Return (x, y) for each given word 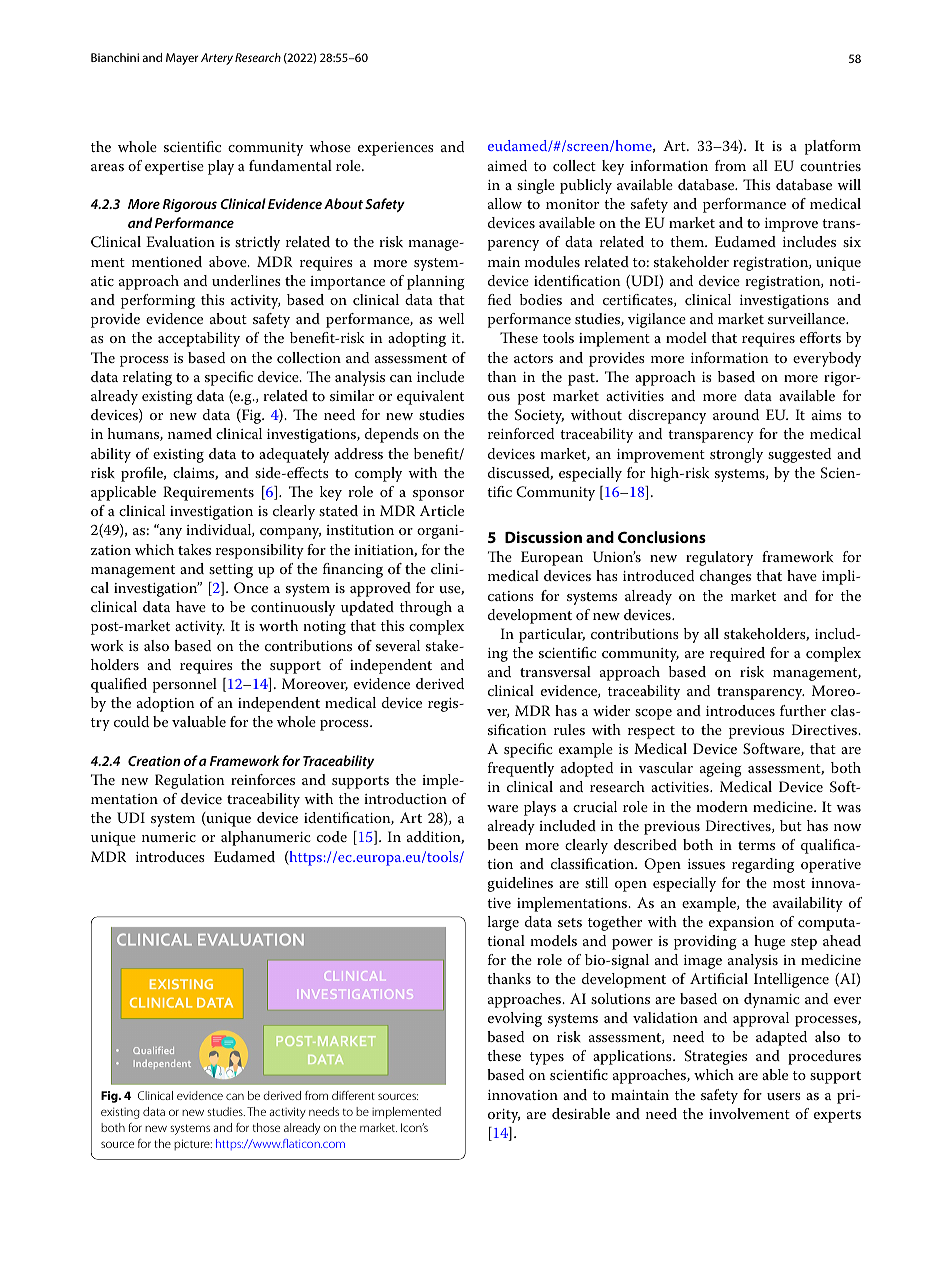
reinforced (521, 433)
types (547, 1058)
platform (833, 147)
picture (193, 1145)
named (190, 433)
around (736, 414)
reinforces (263, 779)
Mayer (182, 59)
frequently (521, 769)
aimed (507, 165)
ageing (721, 770)
